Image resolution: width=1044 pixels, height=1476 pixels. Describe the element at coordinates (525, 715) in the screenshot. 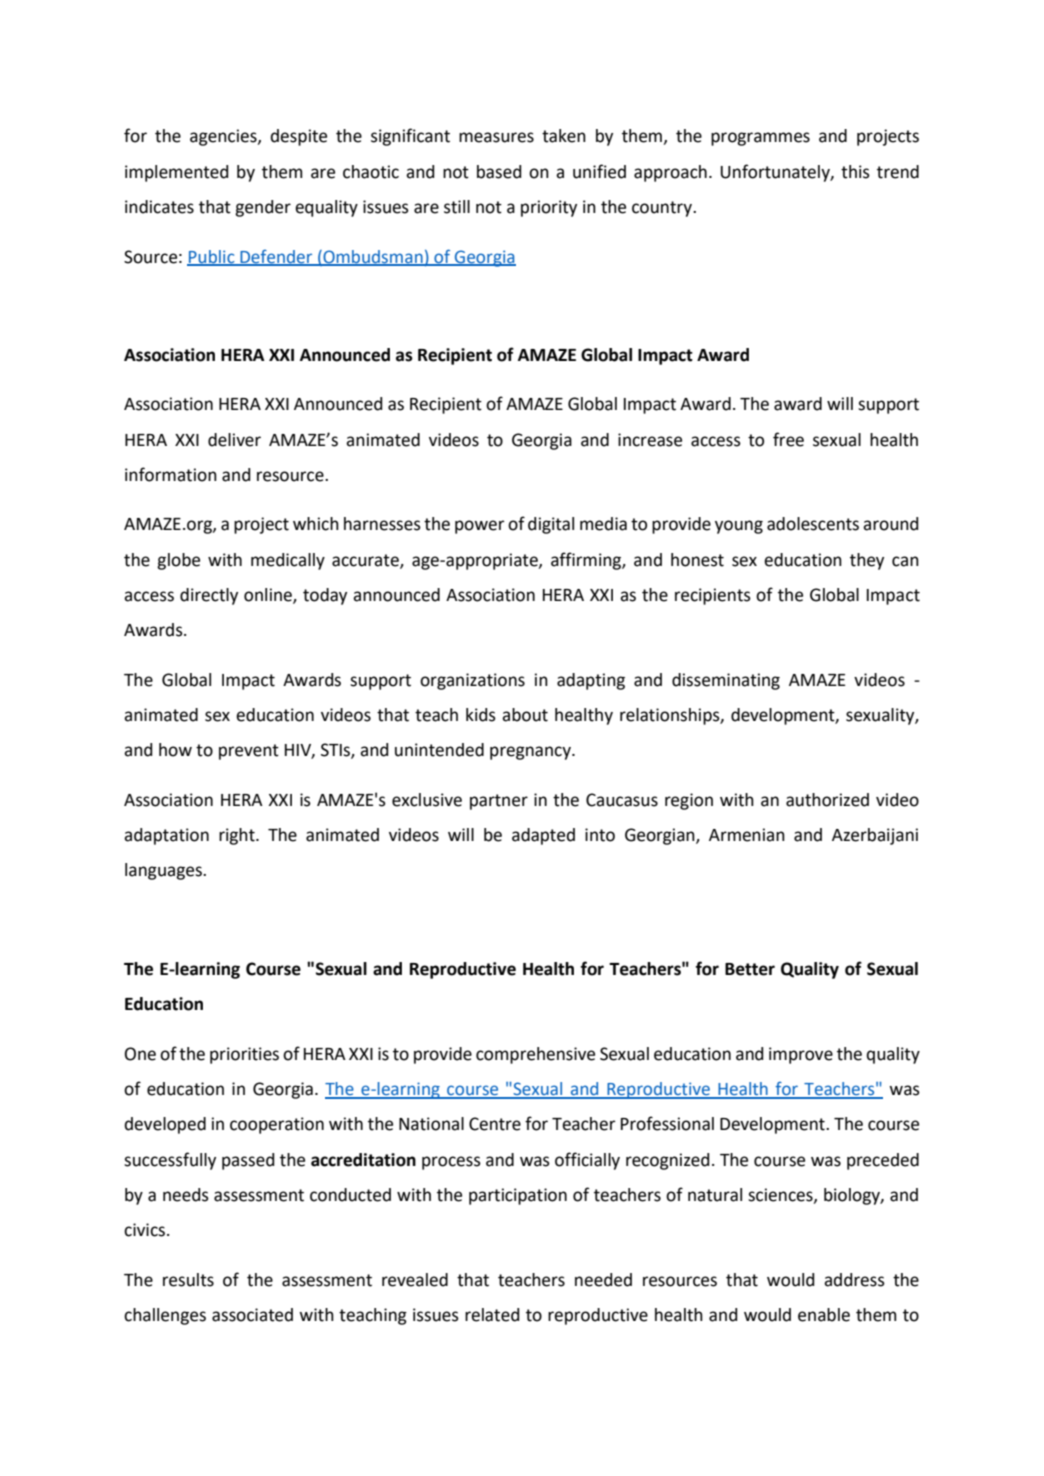

I see `about` at that location.
